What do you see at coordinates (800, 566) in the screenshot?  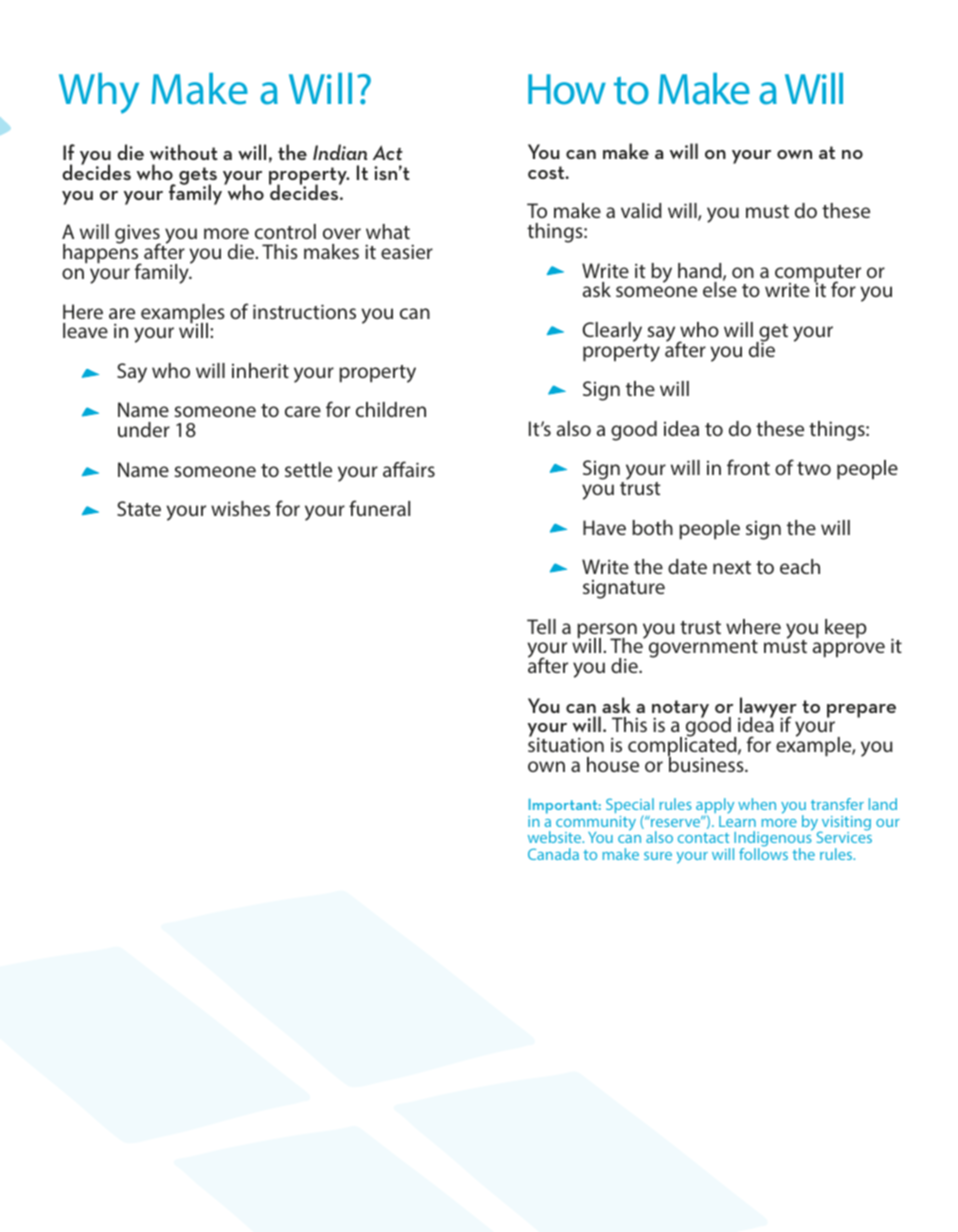 I see `each` at bounding box center [800, 566].
